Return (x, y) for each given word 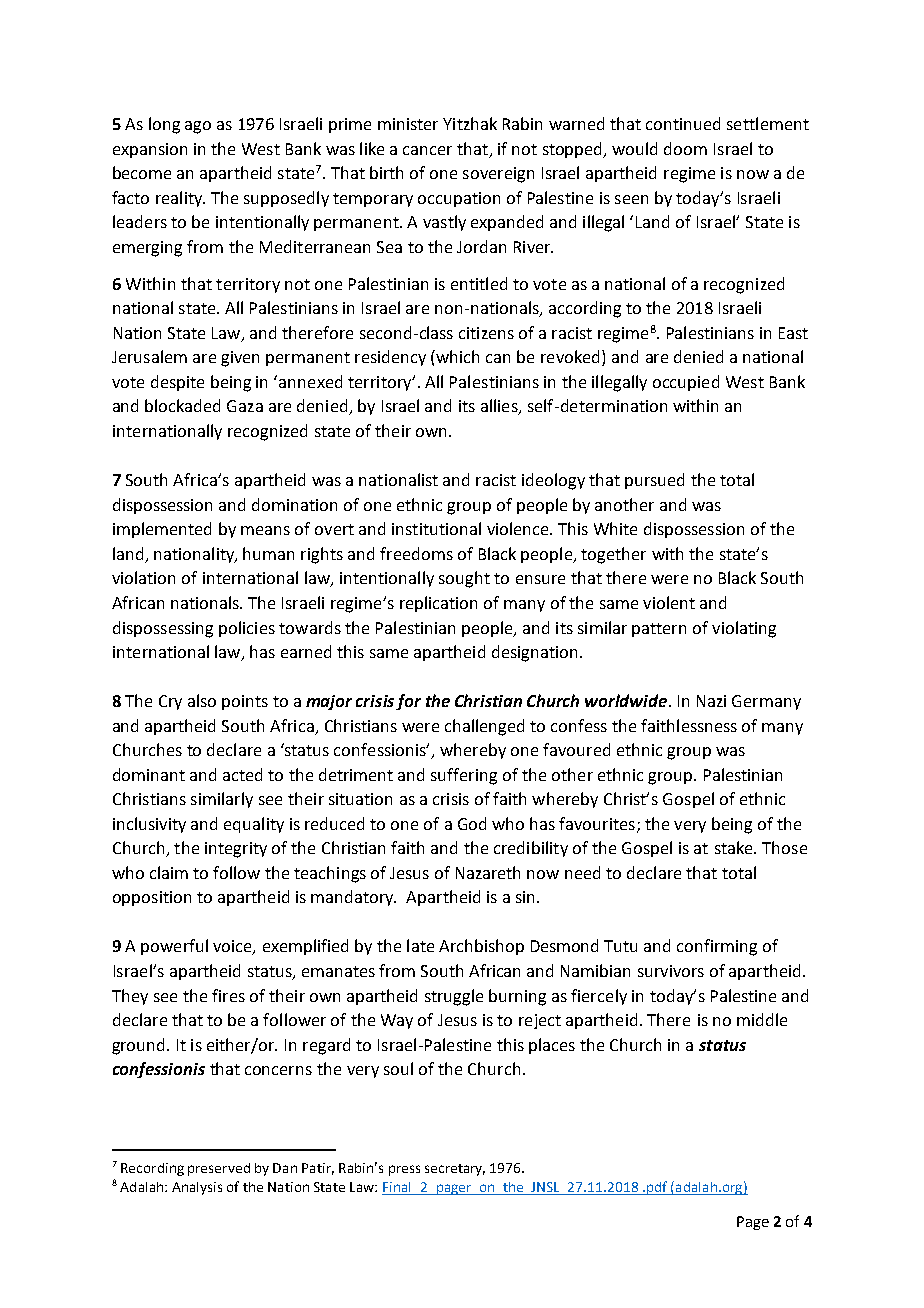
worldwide (626, 700)
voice (233, 947)
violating (744, 629)
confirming (717, 947)
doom (685, 148)
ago (198, 127)
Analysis (197, 1188)
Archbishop (481, 947)
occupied (686, 383)
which (457, 356)
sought (464, 579)
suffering (464, 776)
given (240, 359)
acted (242, 774)
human (268, 553)
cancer (427, 150)
